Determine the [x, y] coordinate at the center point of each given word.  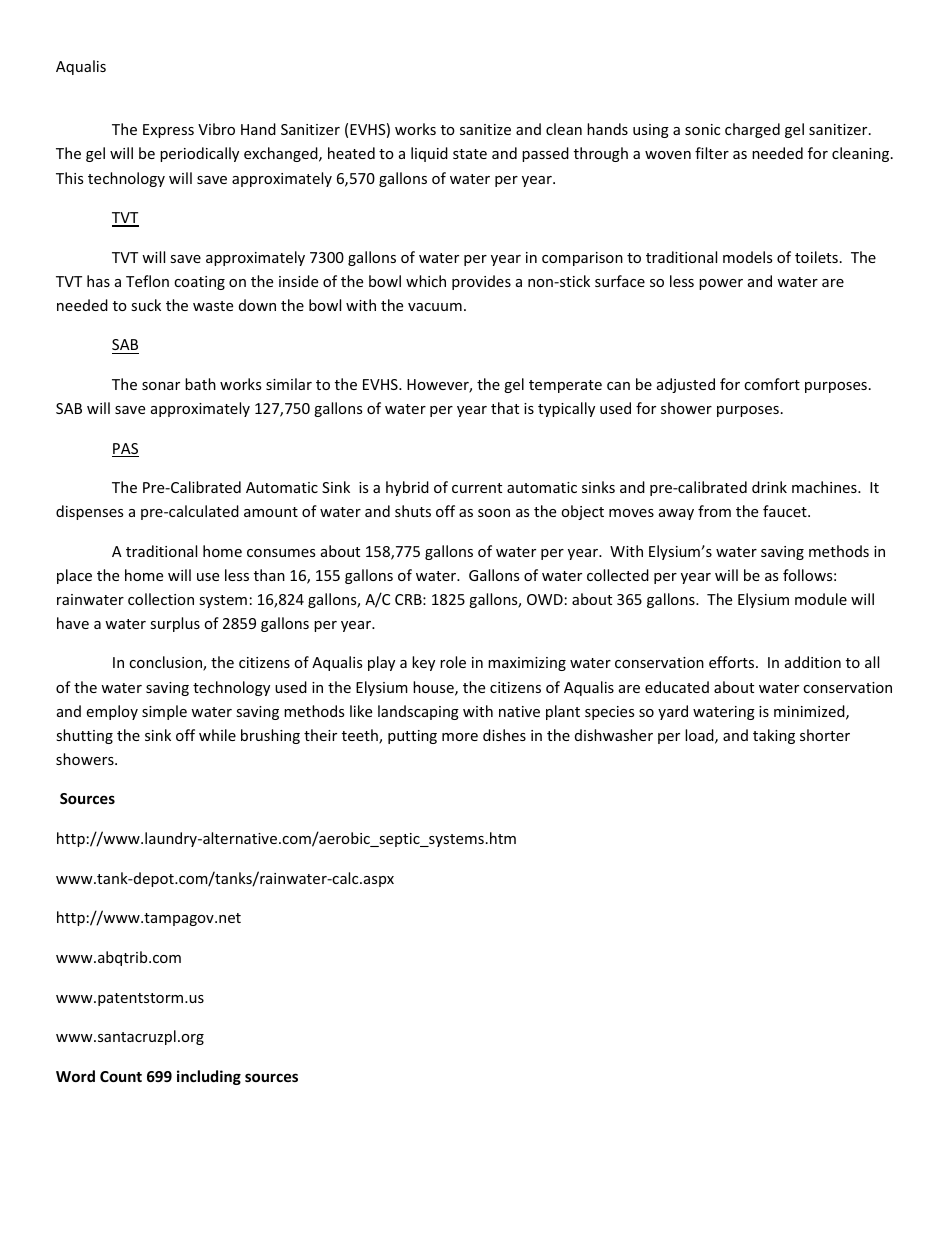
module [821, 599]
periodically [199, 154]
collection [161, 599]
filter [712, 153]
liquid [429, 154]
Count [121, 1076]
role [453, 662]
